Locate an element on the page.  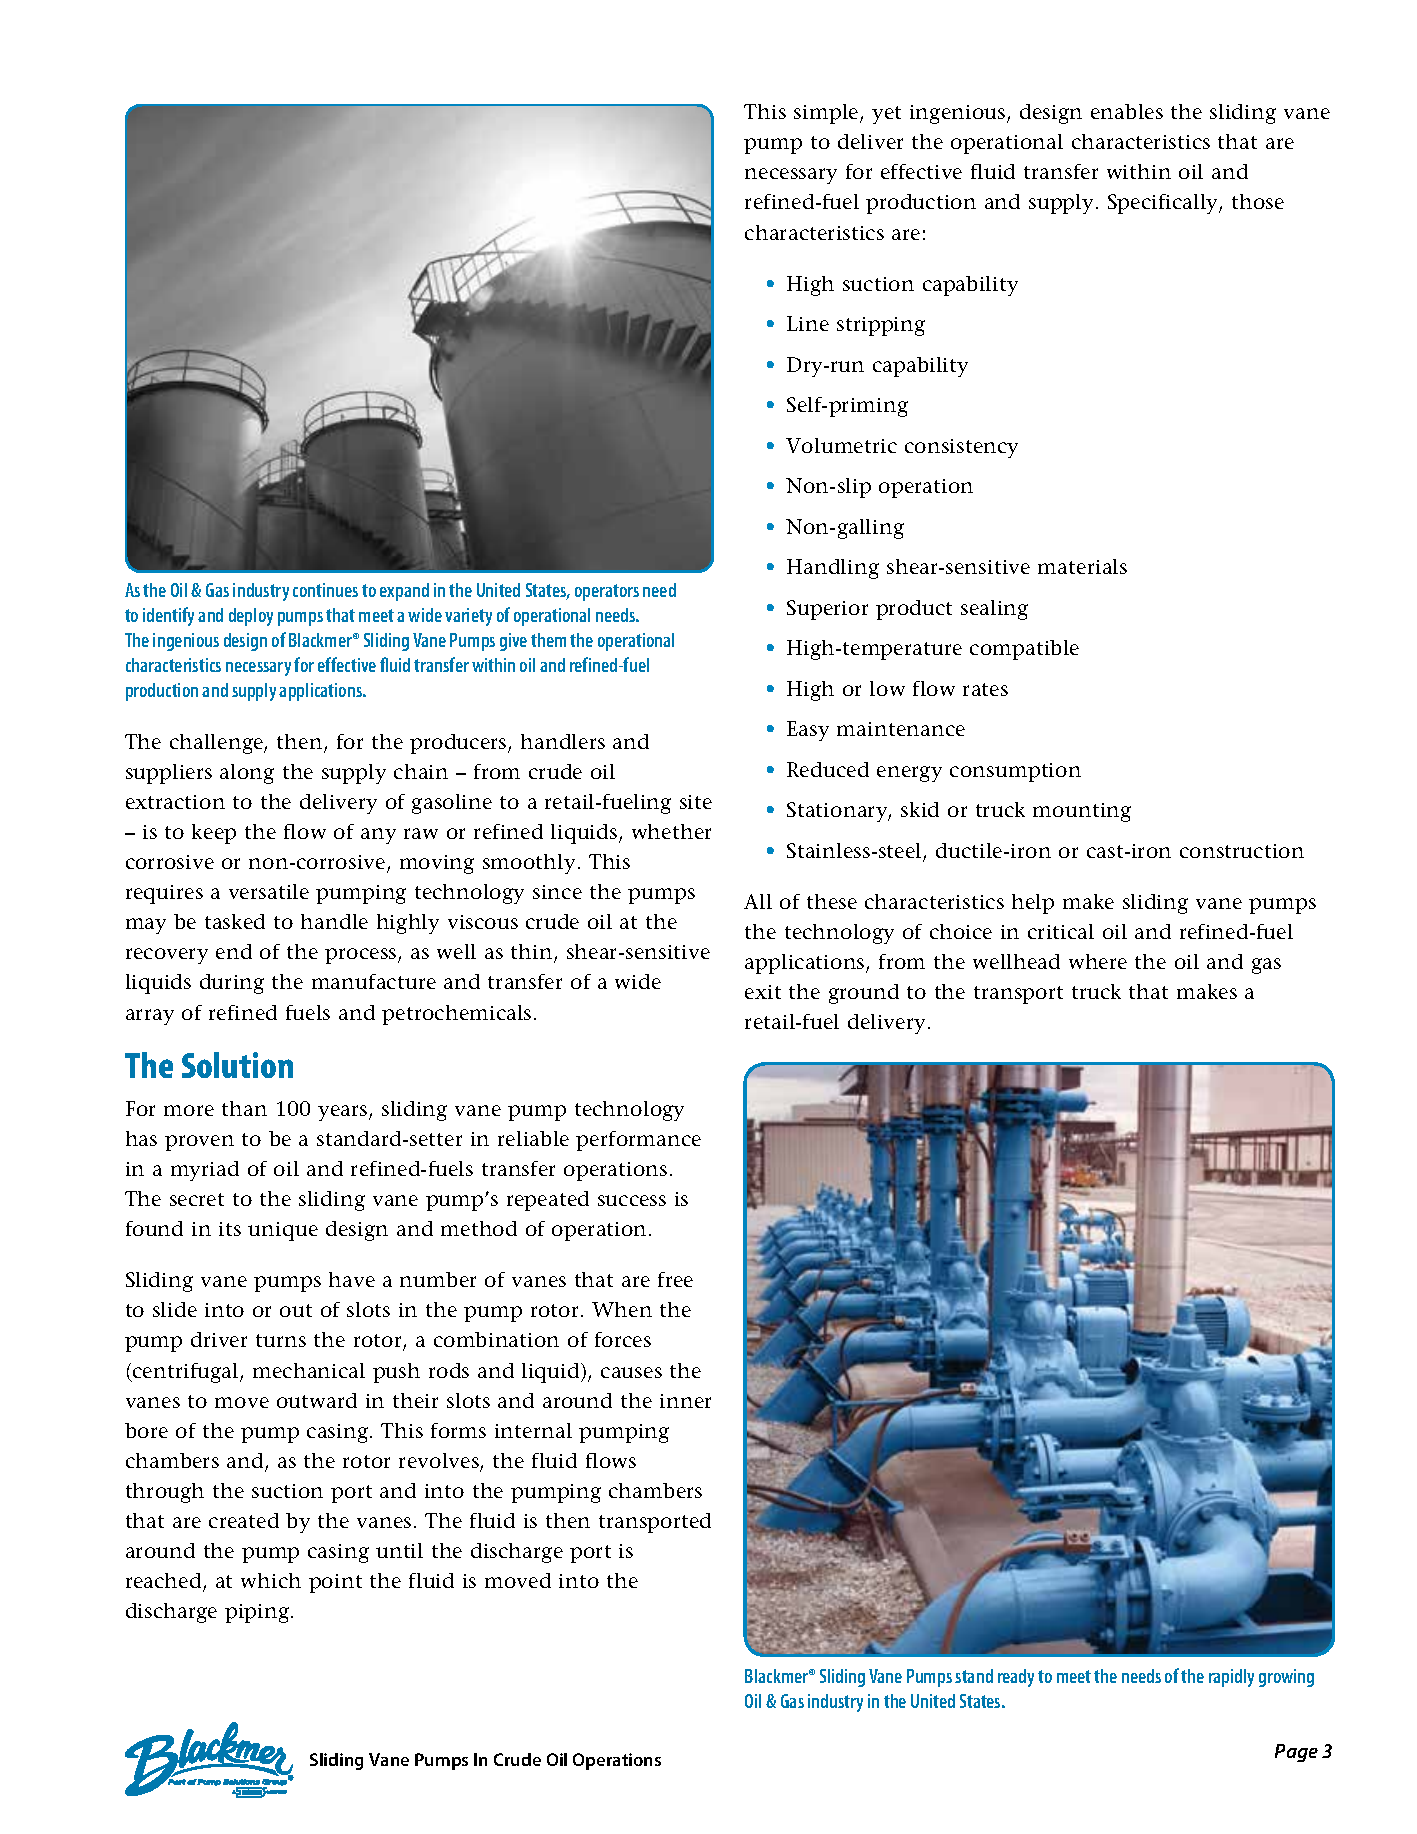
ready is located at coordinates (1016, 1678).
